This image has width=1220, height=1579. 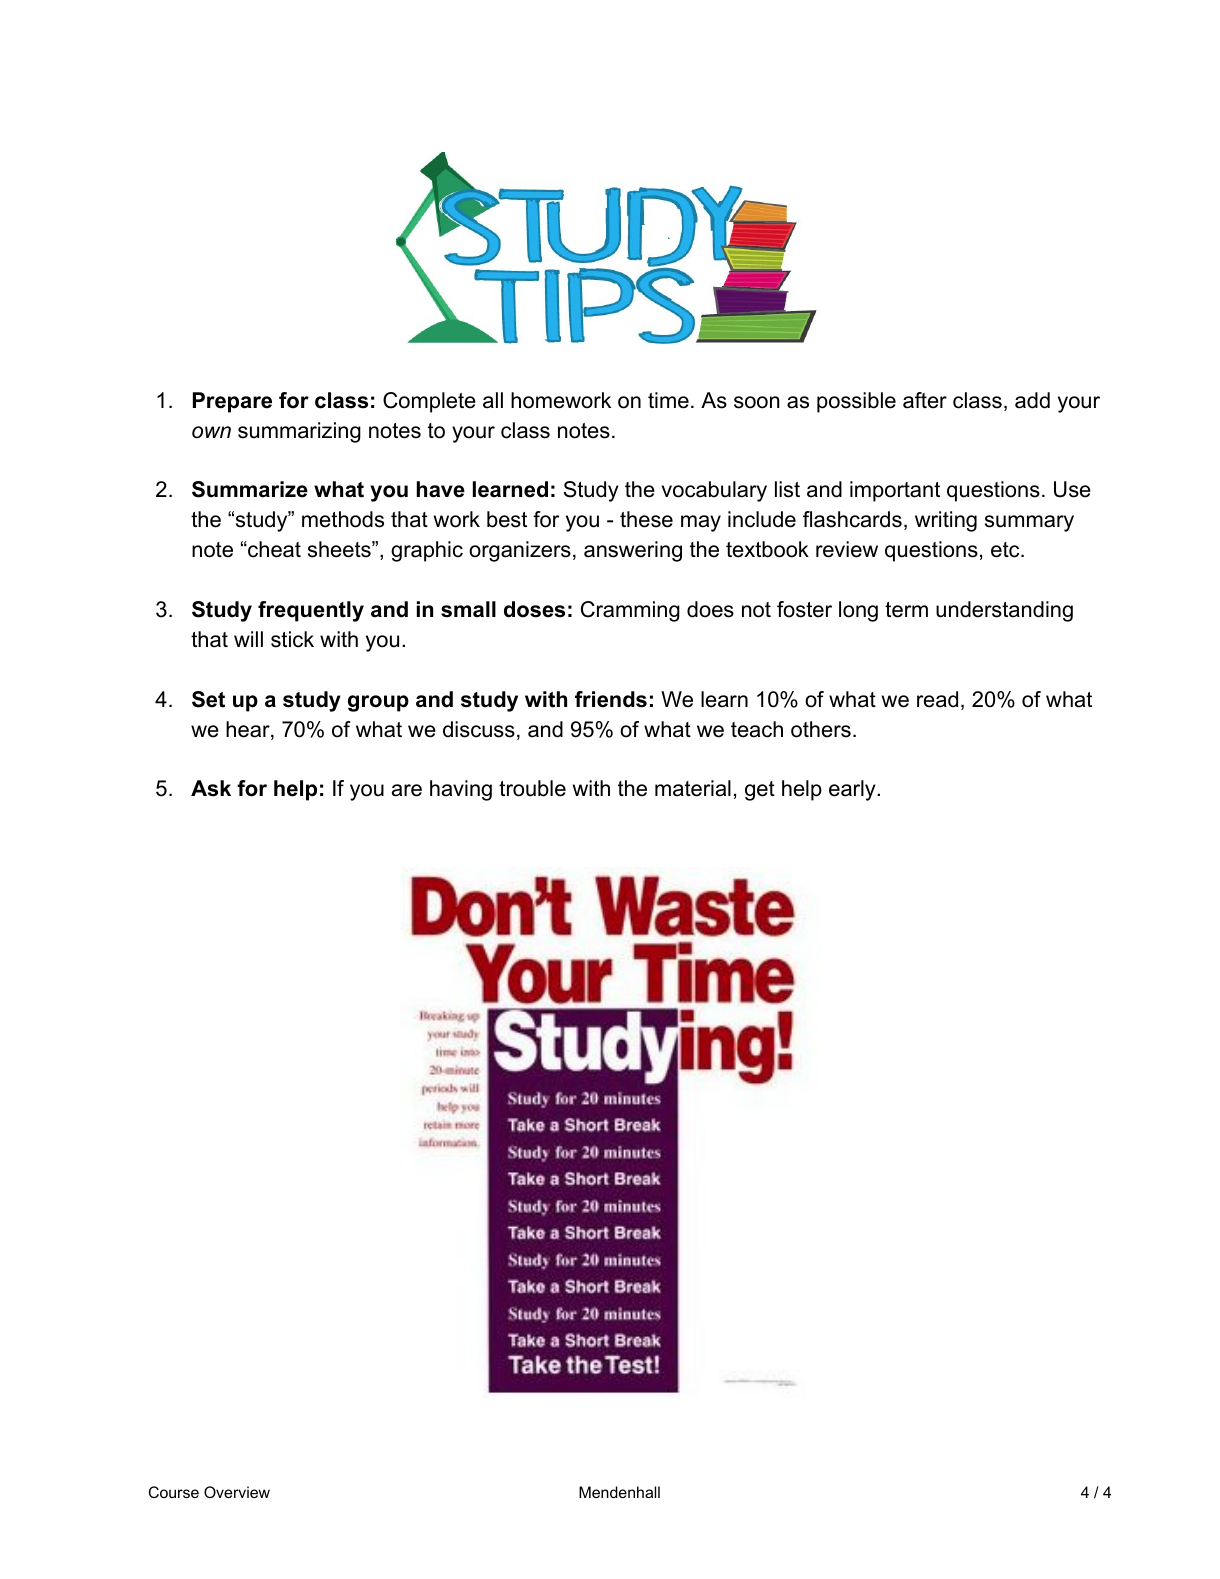 I want to click on early, so click(x=853, y=790).
